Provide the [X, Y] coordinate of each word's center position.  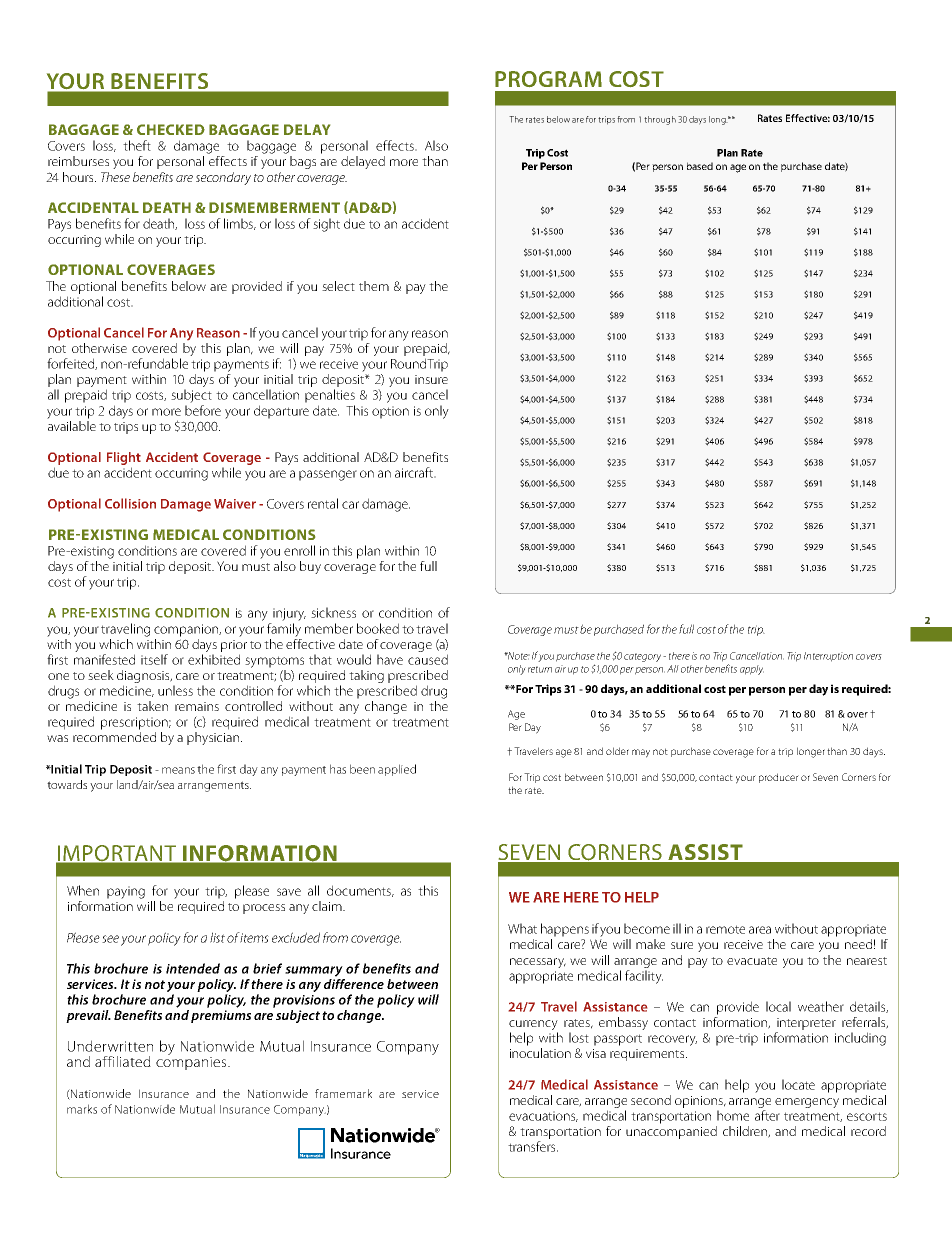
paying [126, 892]
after [767, 1115]
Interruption [828, 657]
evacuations [543, 1116]
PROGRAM [548, 79]
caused [428, 659]
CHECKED [171, 129]
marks [82, 1109]
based [700, 166]
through [660, 120]
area [760, 930]
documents [360, 891]
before [203, 410]
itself [154, 659]
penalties [330, 396]
